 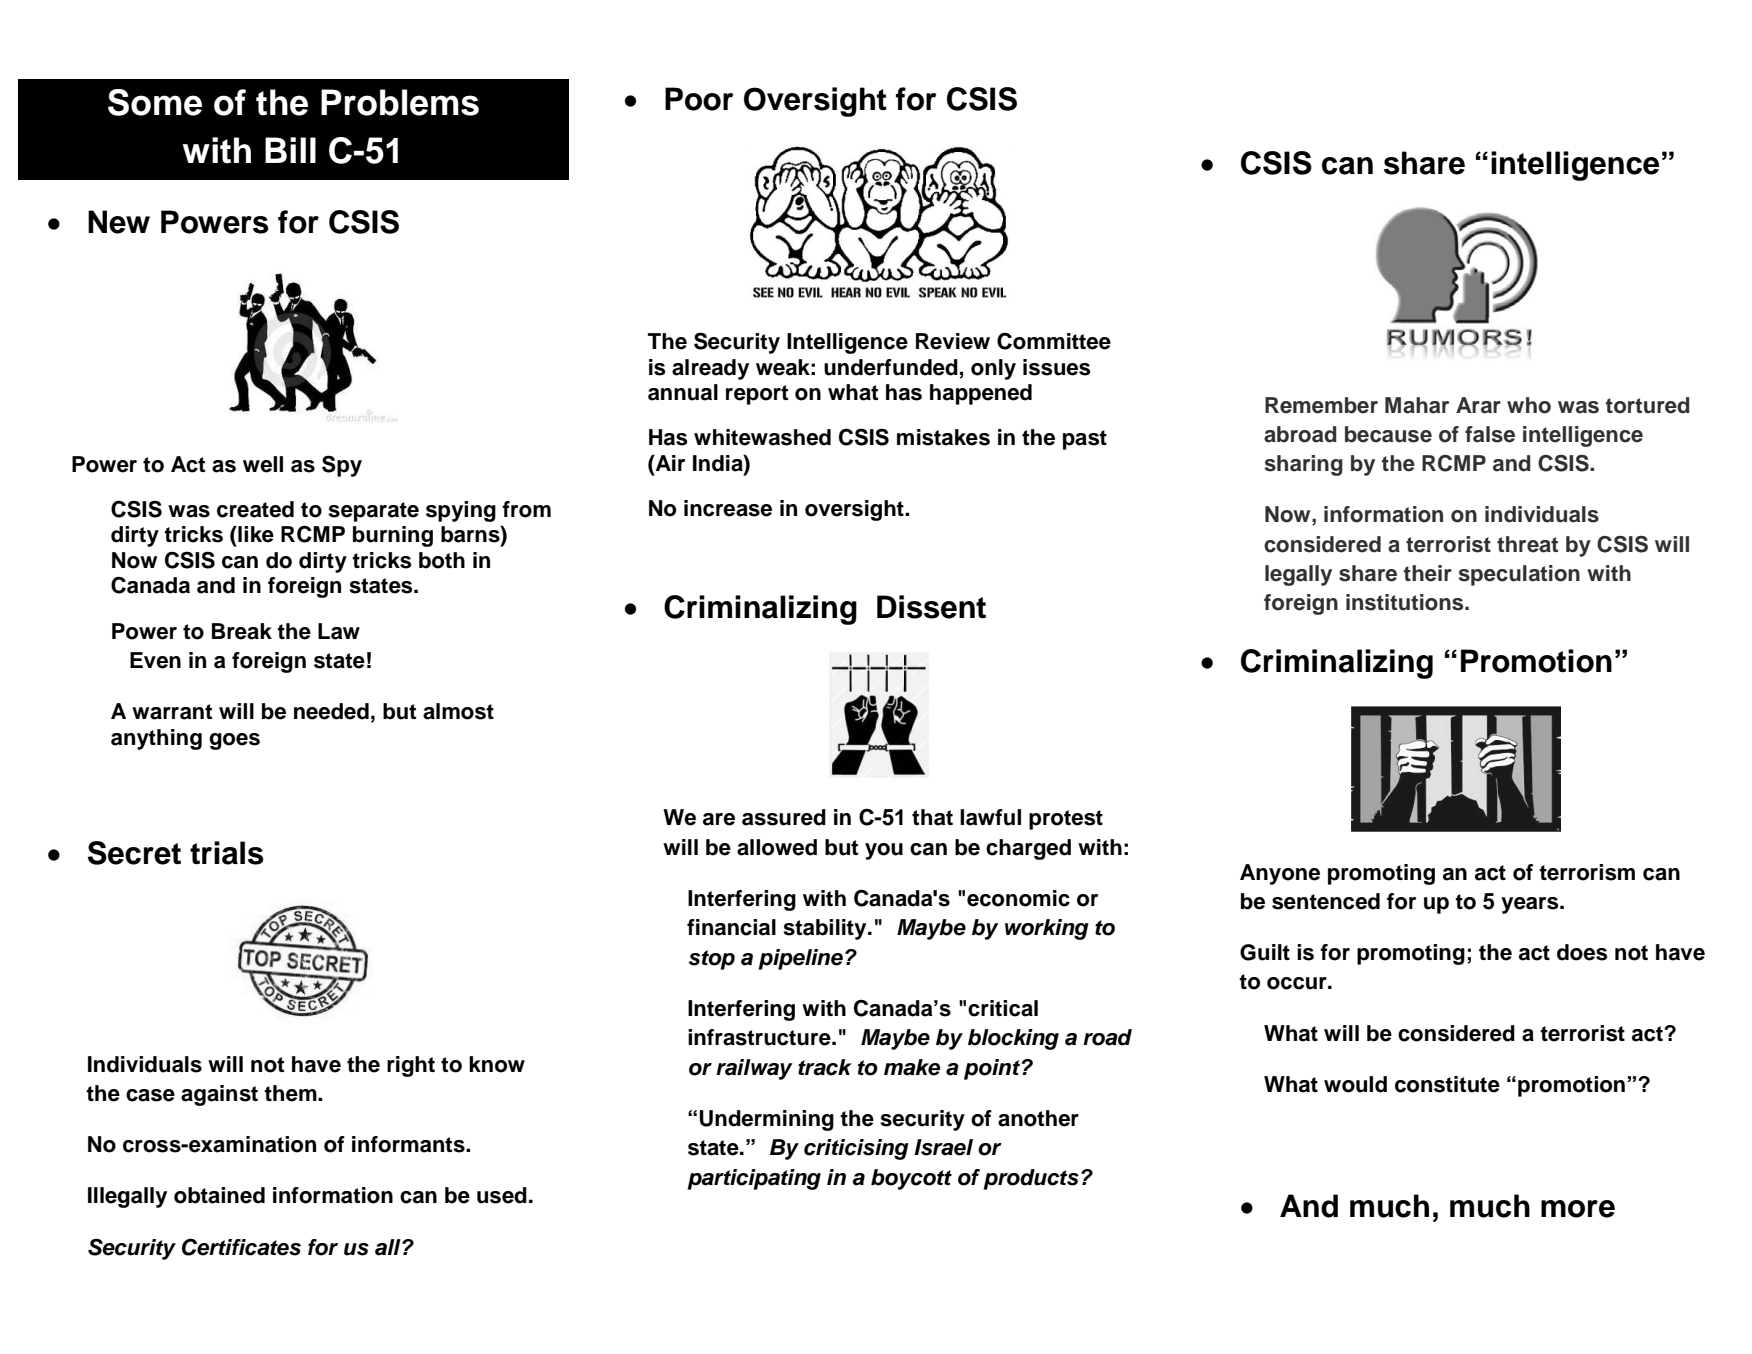 What do you see at coordinates (219, 1195) in the document?
I see `obtained` at bounding box center [219, 1195].
